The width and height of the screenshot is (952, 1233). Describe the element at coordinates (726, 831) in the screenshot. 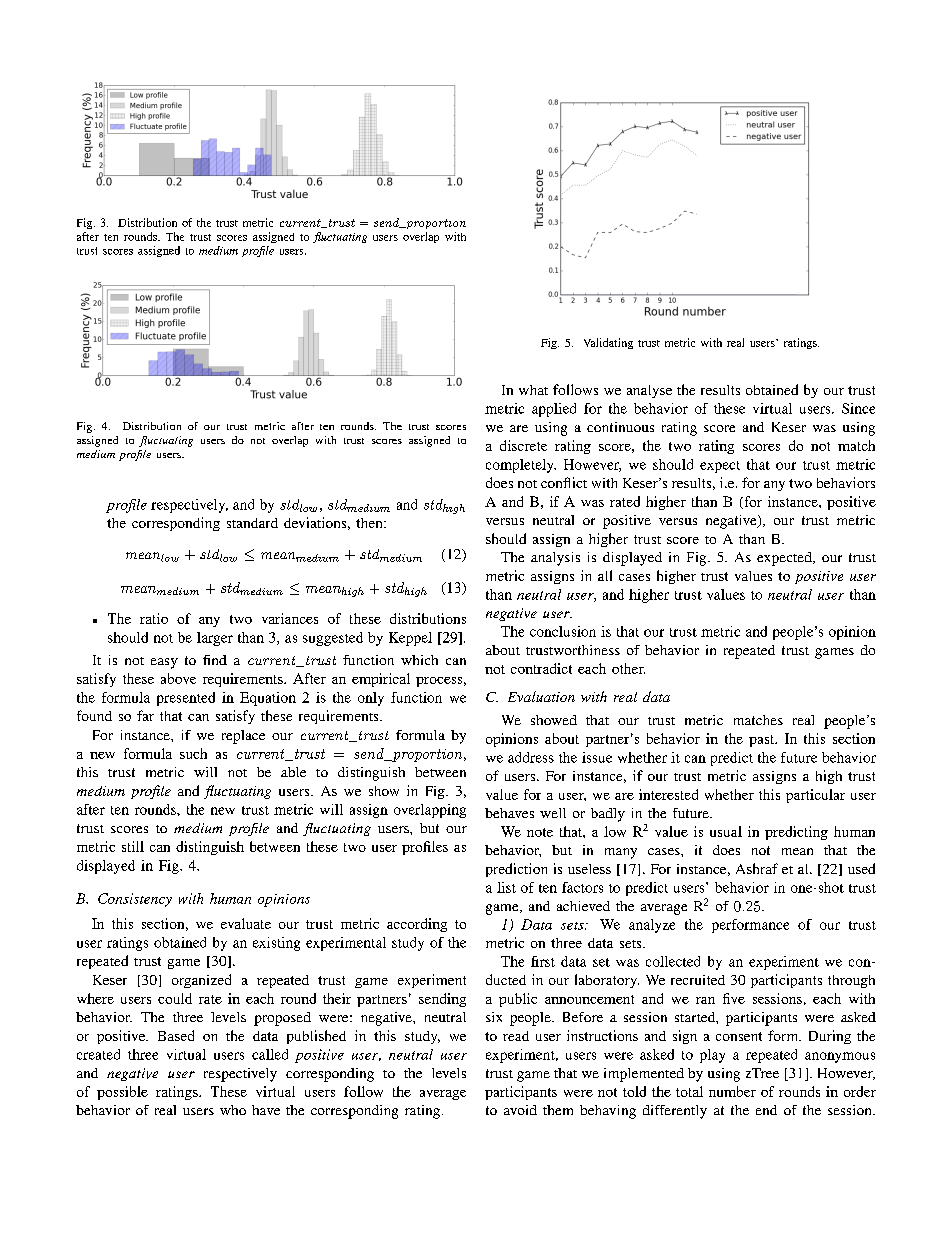

I see `usual` at that location.
